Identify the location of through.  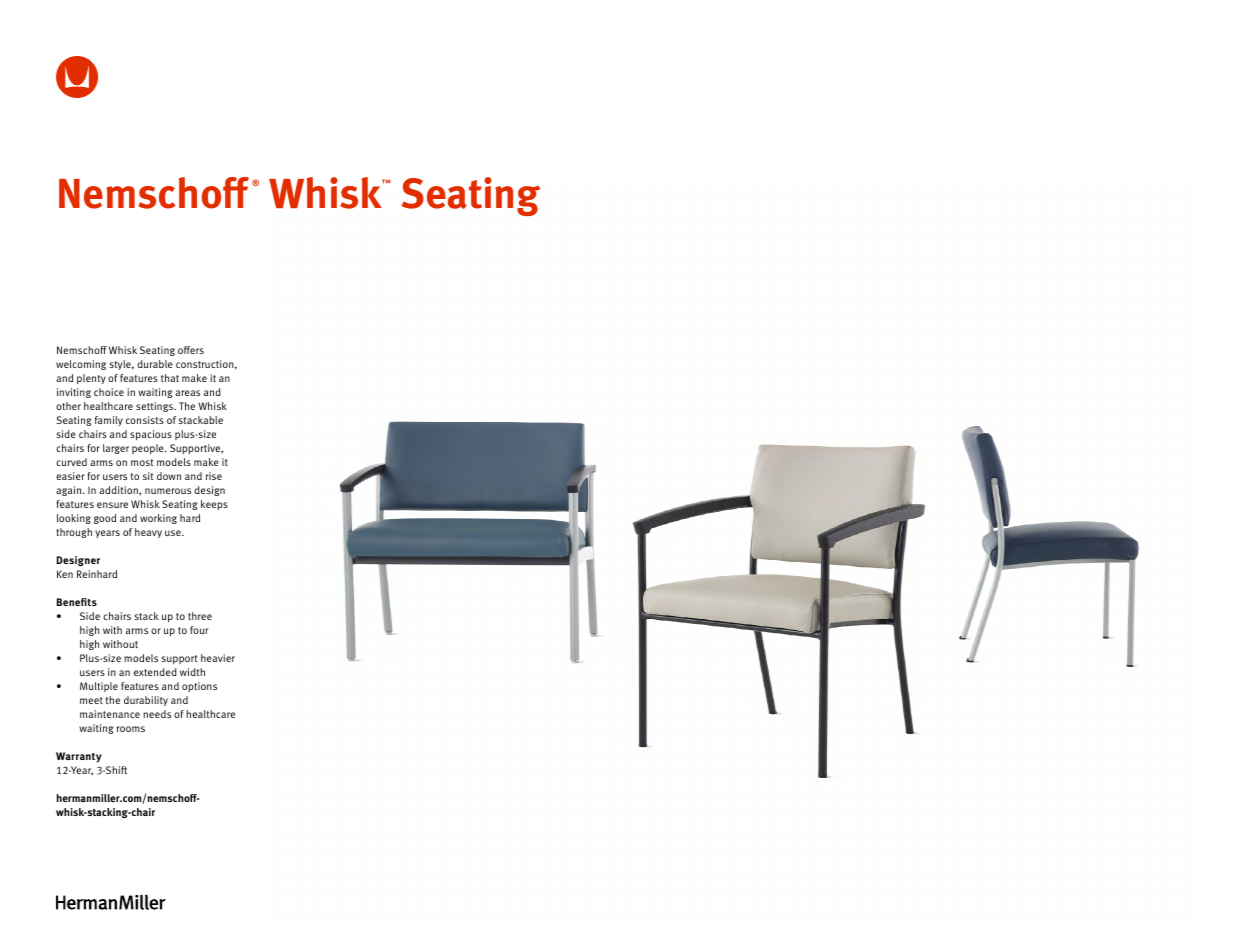
(74, 533).
